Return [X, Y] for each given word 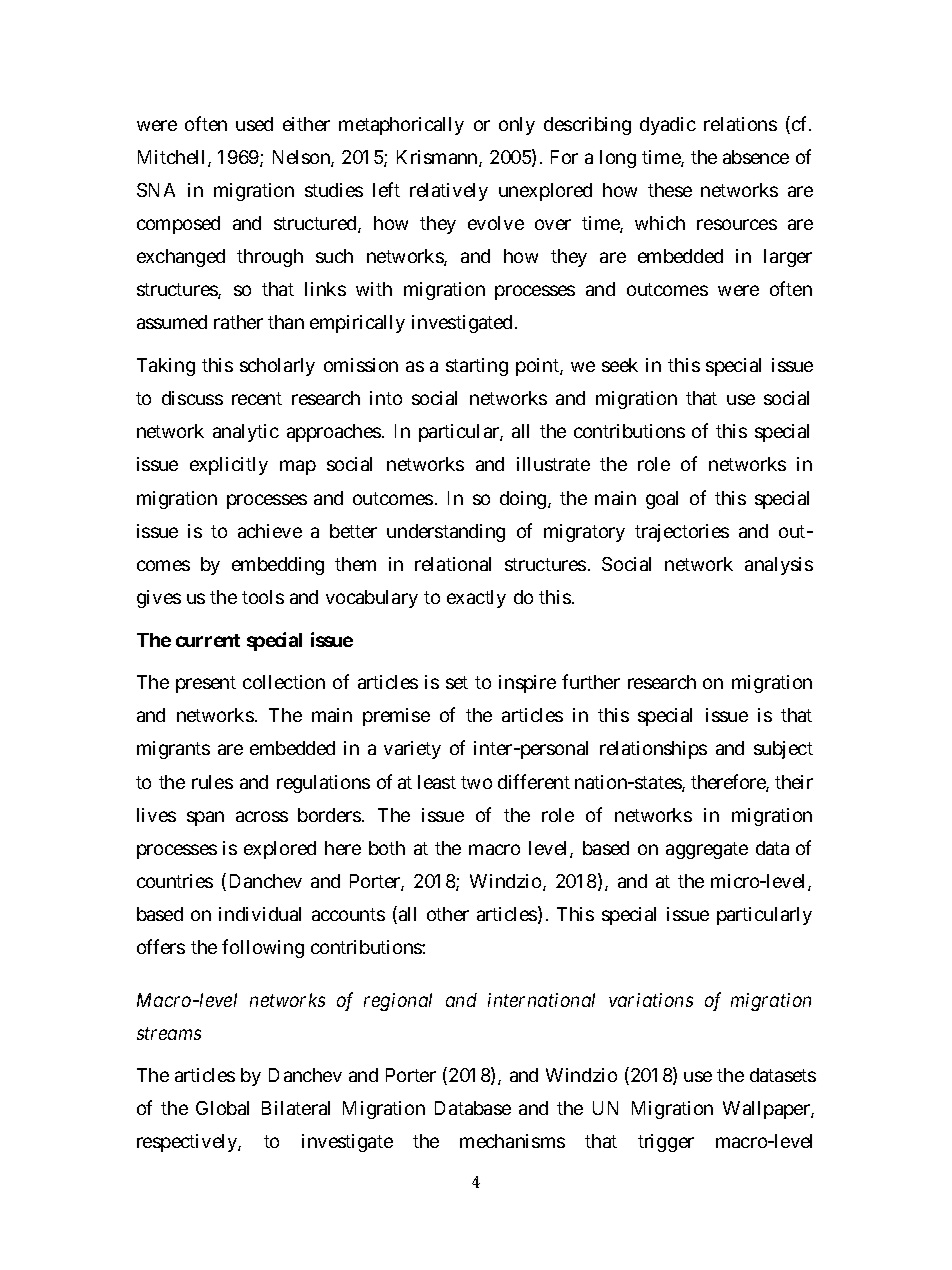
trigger [666, 1143]
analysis [779, 566]
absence [756, 157]
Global [222, 1108]
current [208, 640]
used [254, 124]
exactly [476, 599]
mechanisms [512, 1141]
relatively [449, 192]
